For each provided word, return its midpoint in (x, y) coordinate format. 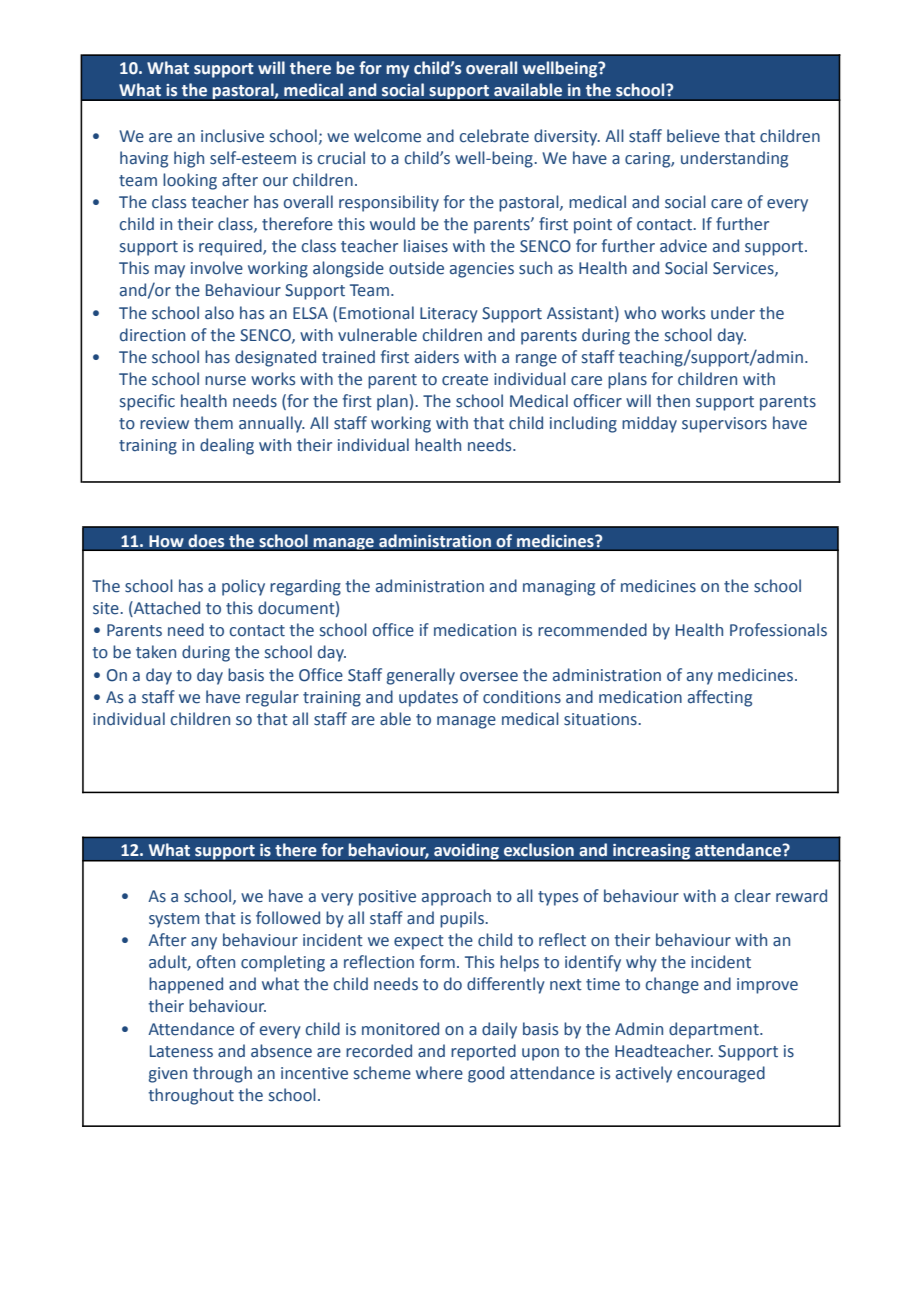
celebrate (494, 136)
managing (559, 588)
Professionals (778, 630)
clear (753, 896)
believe (693, 136)
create (465, 380)
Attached (166, 609)
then (673, 401)
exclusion (539, 850)
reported (483, 1052)
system (174, 920)
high (189, 159)
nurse (225, 381)
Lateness (181, 1051)
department (715, 1030)
